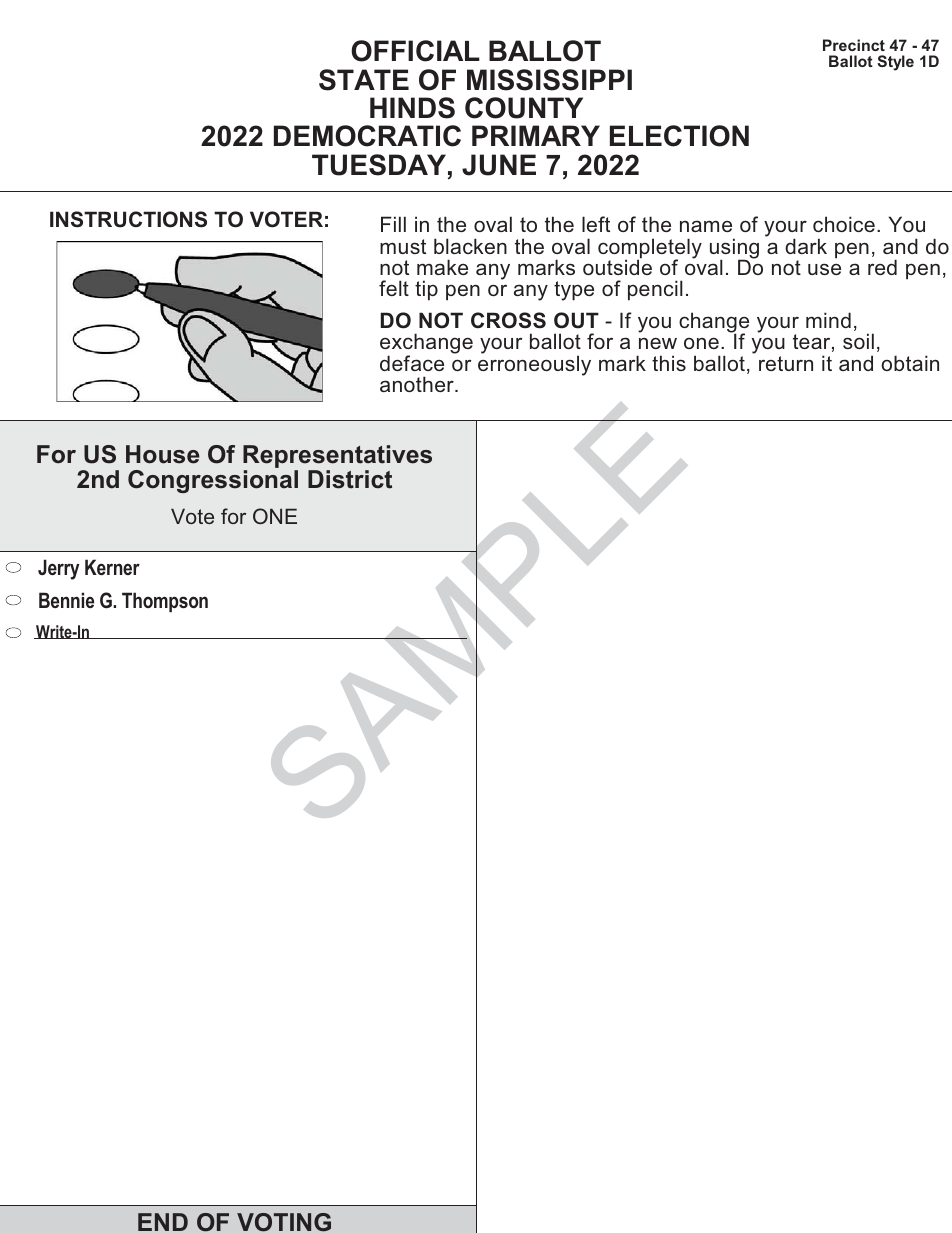 This screenshot has width=952, height=1233. Describe the element at coordinates (364, 80) in the screenshot. I see `STATE` at that location.
